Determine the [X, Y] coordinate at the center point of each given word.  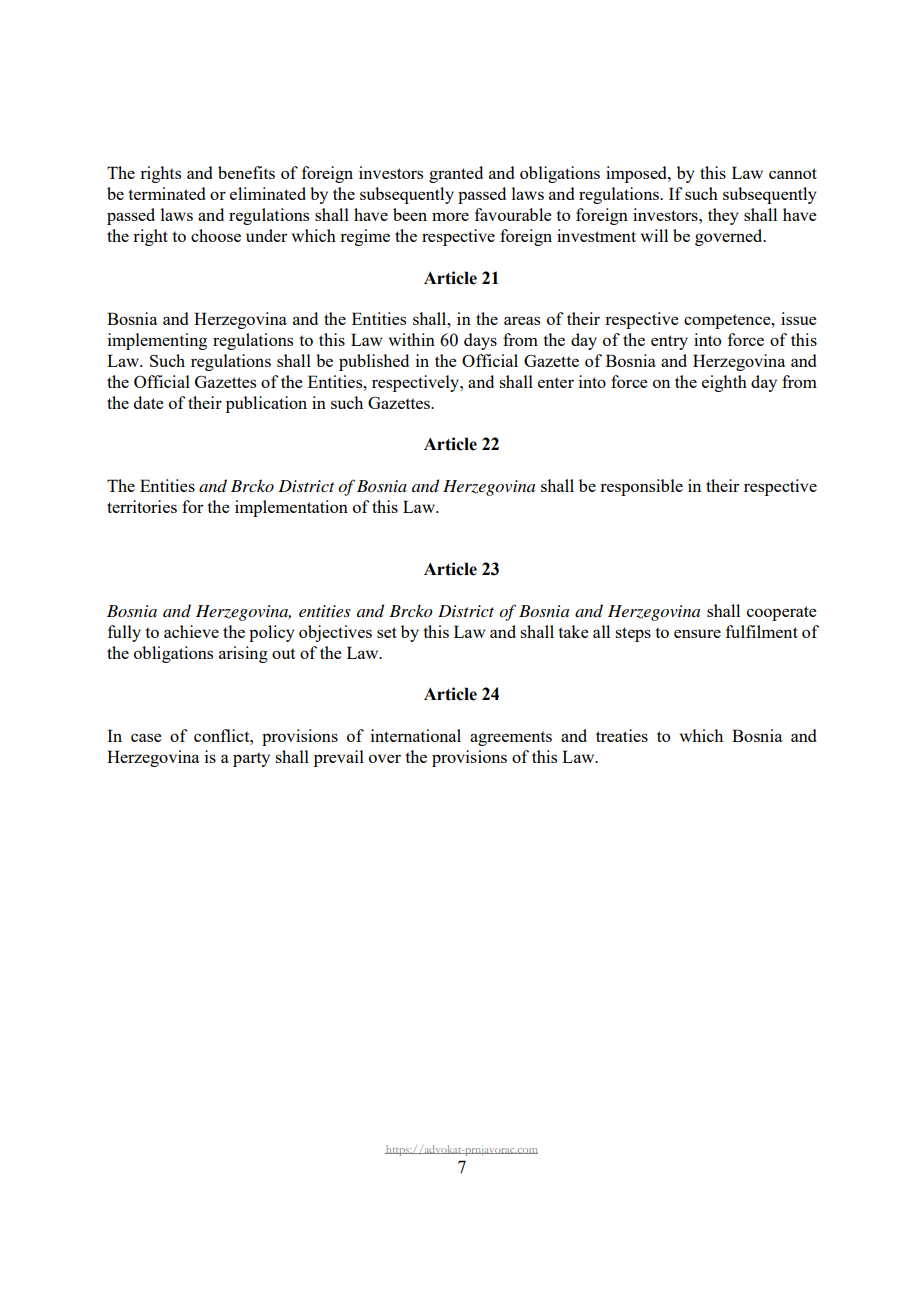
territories [142, 506]
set [387, 632]
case [146, 737]
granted [456, 174]
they [723, 216]
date [149, 402]
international [416, 735]
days [480, 341]
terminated [166, 193]
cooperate [782, 613]
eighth [724, 383]
